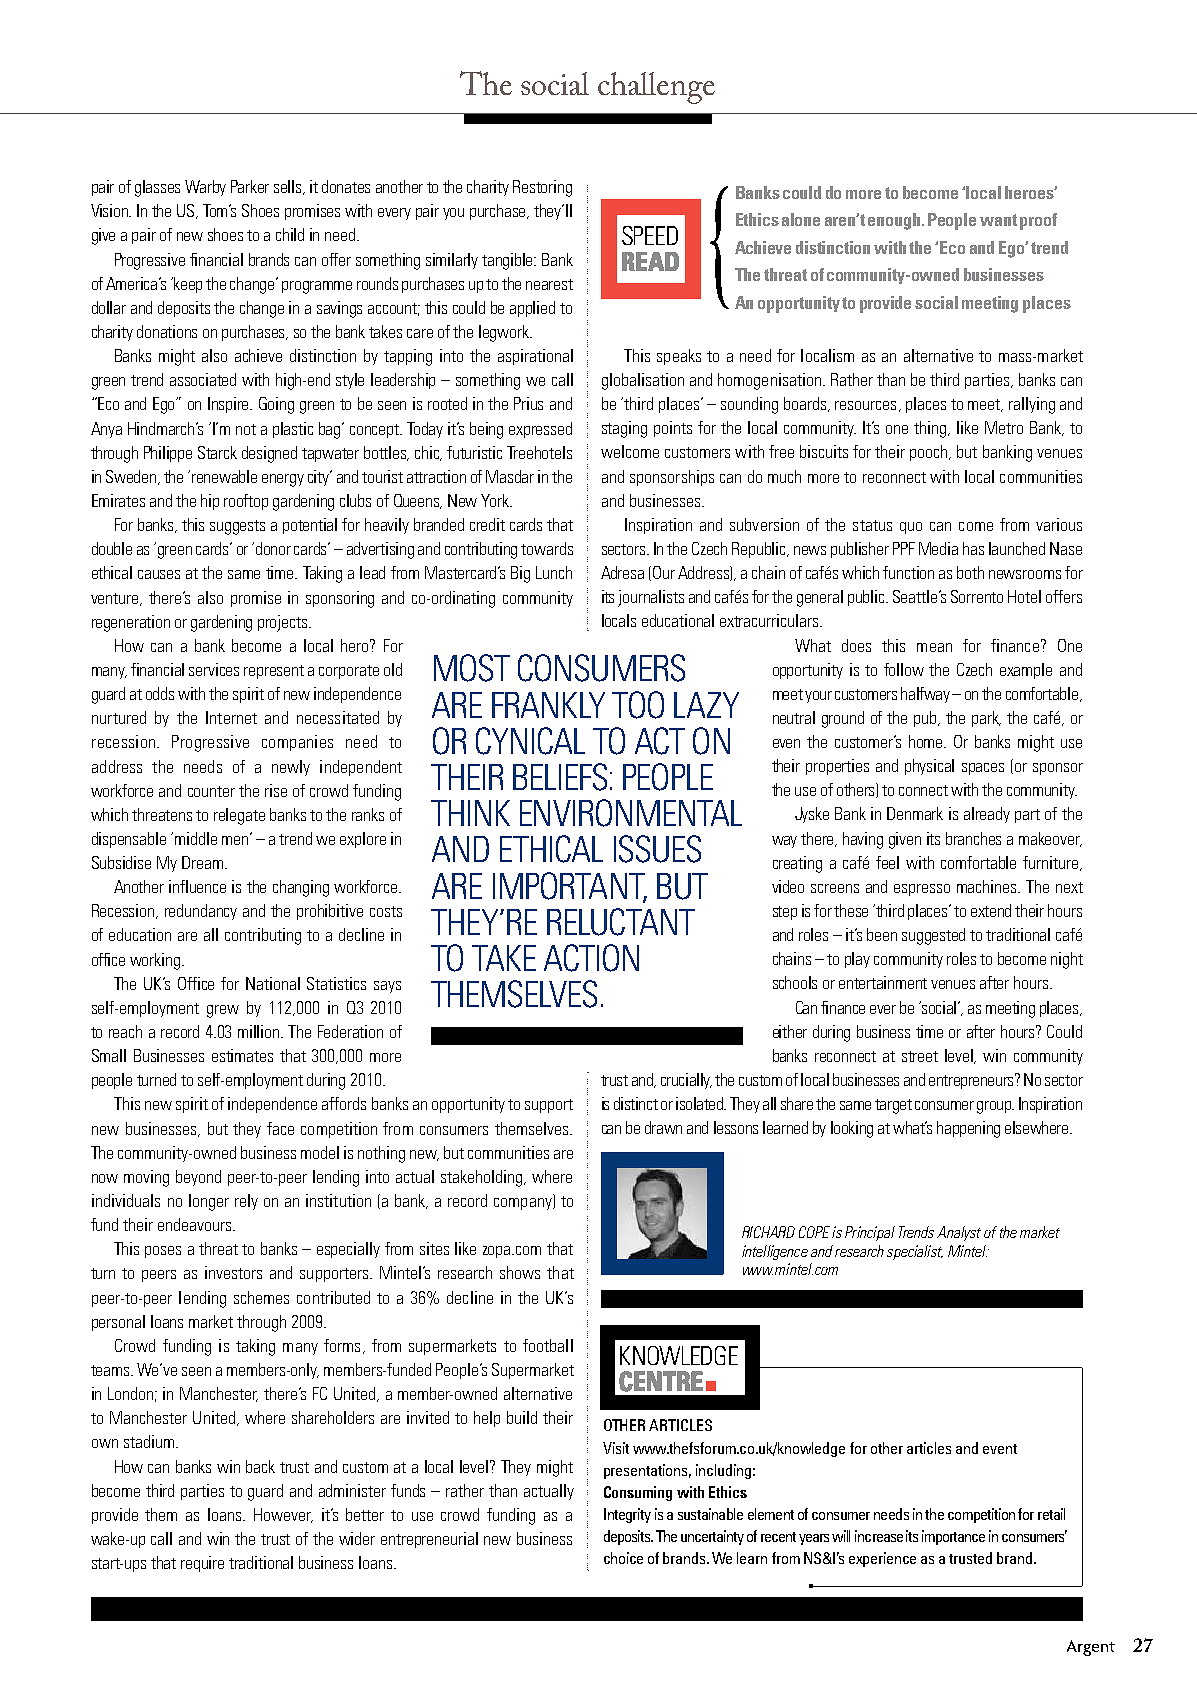 Image resolution: width=1197 pixels, height=1694 pixels. I want to click on Sorrento, so click(977, 596).
